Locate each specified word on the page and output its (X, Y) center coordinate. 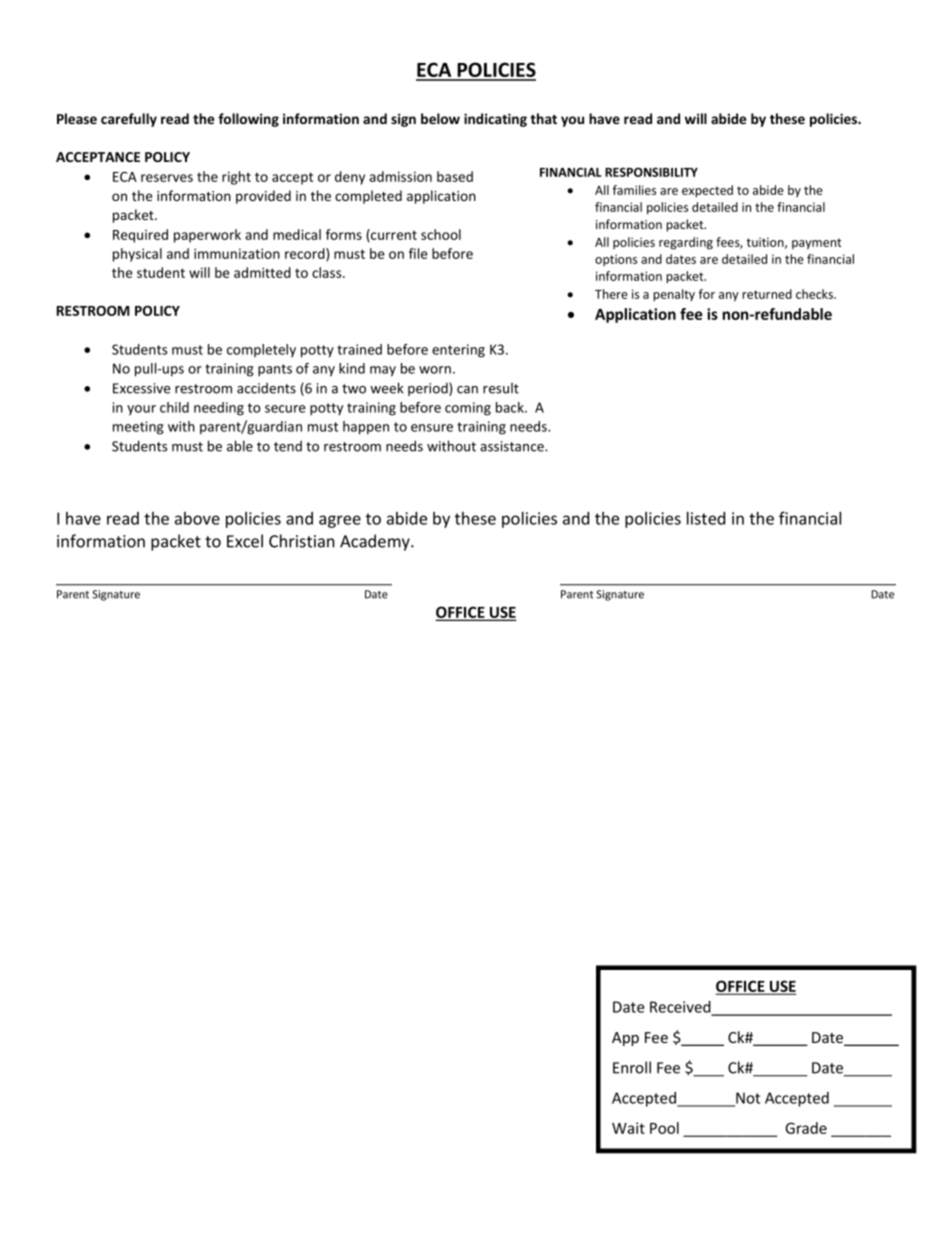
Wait (628, 1128)
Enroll (632, 1067)
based (455, 176)
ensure (432, 428)
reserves (167, 178)
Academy (376, 542)
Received (681, 1008)
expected (707, 191)
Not (747, 1099)
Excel (245, 541)
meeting (138, 428)
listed (706, 518)
